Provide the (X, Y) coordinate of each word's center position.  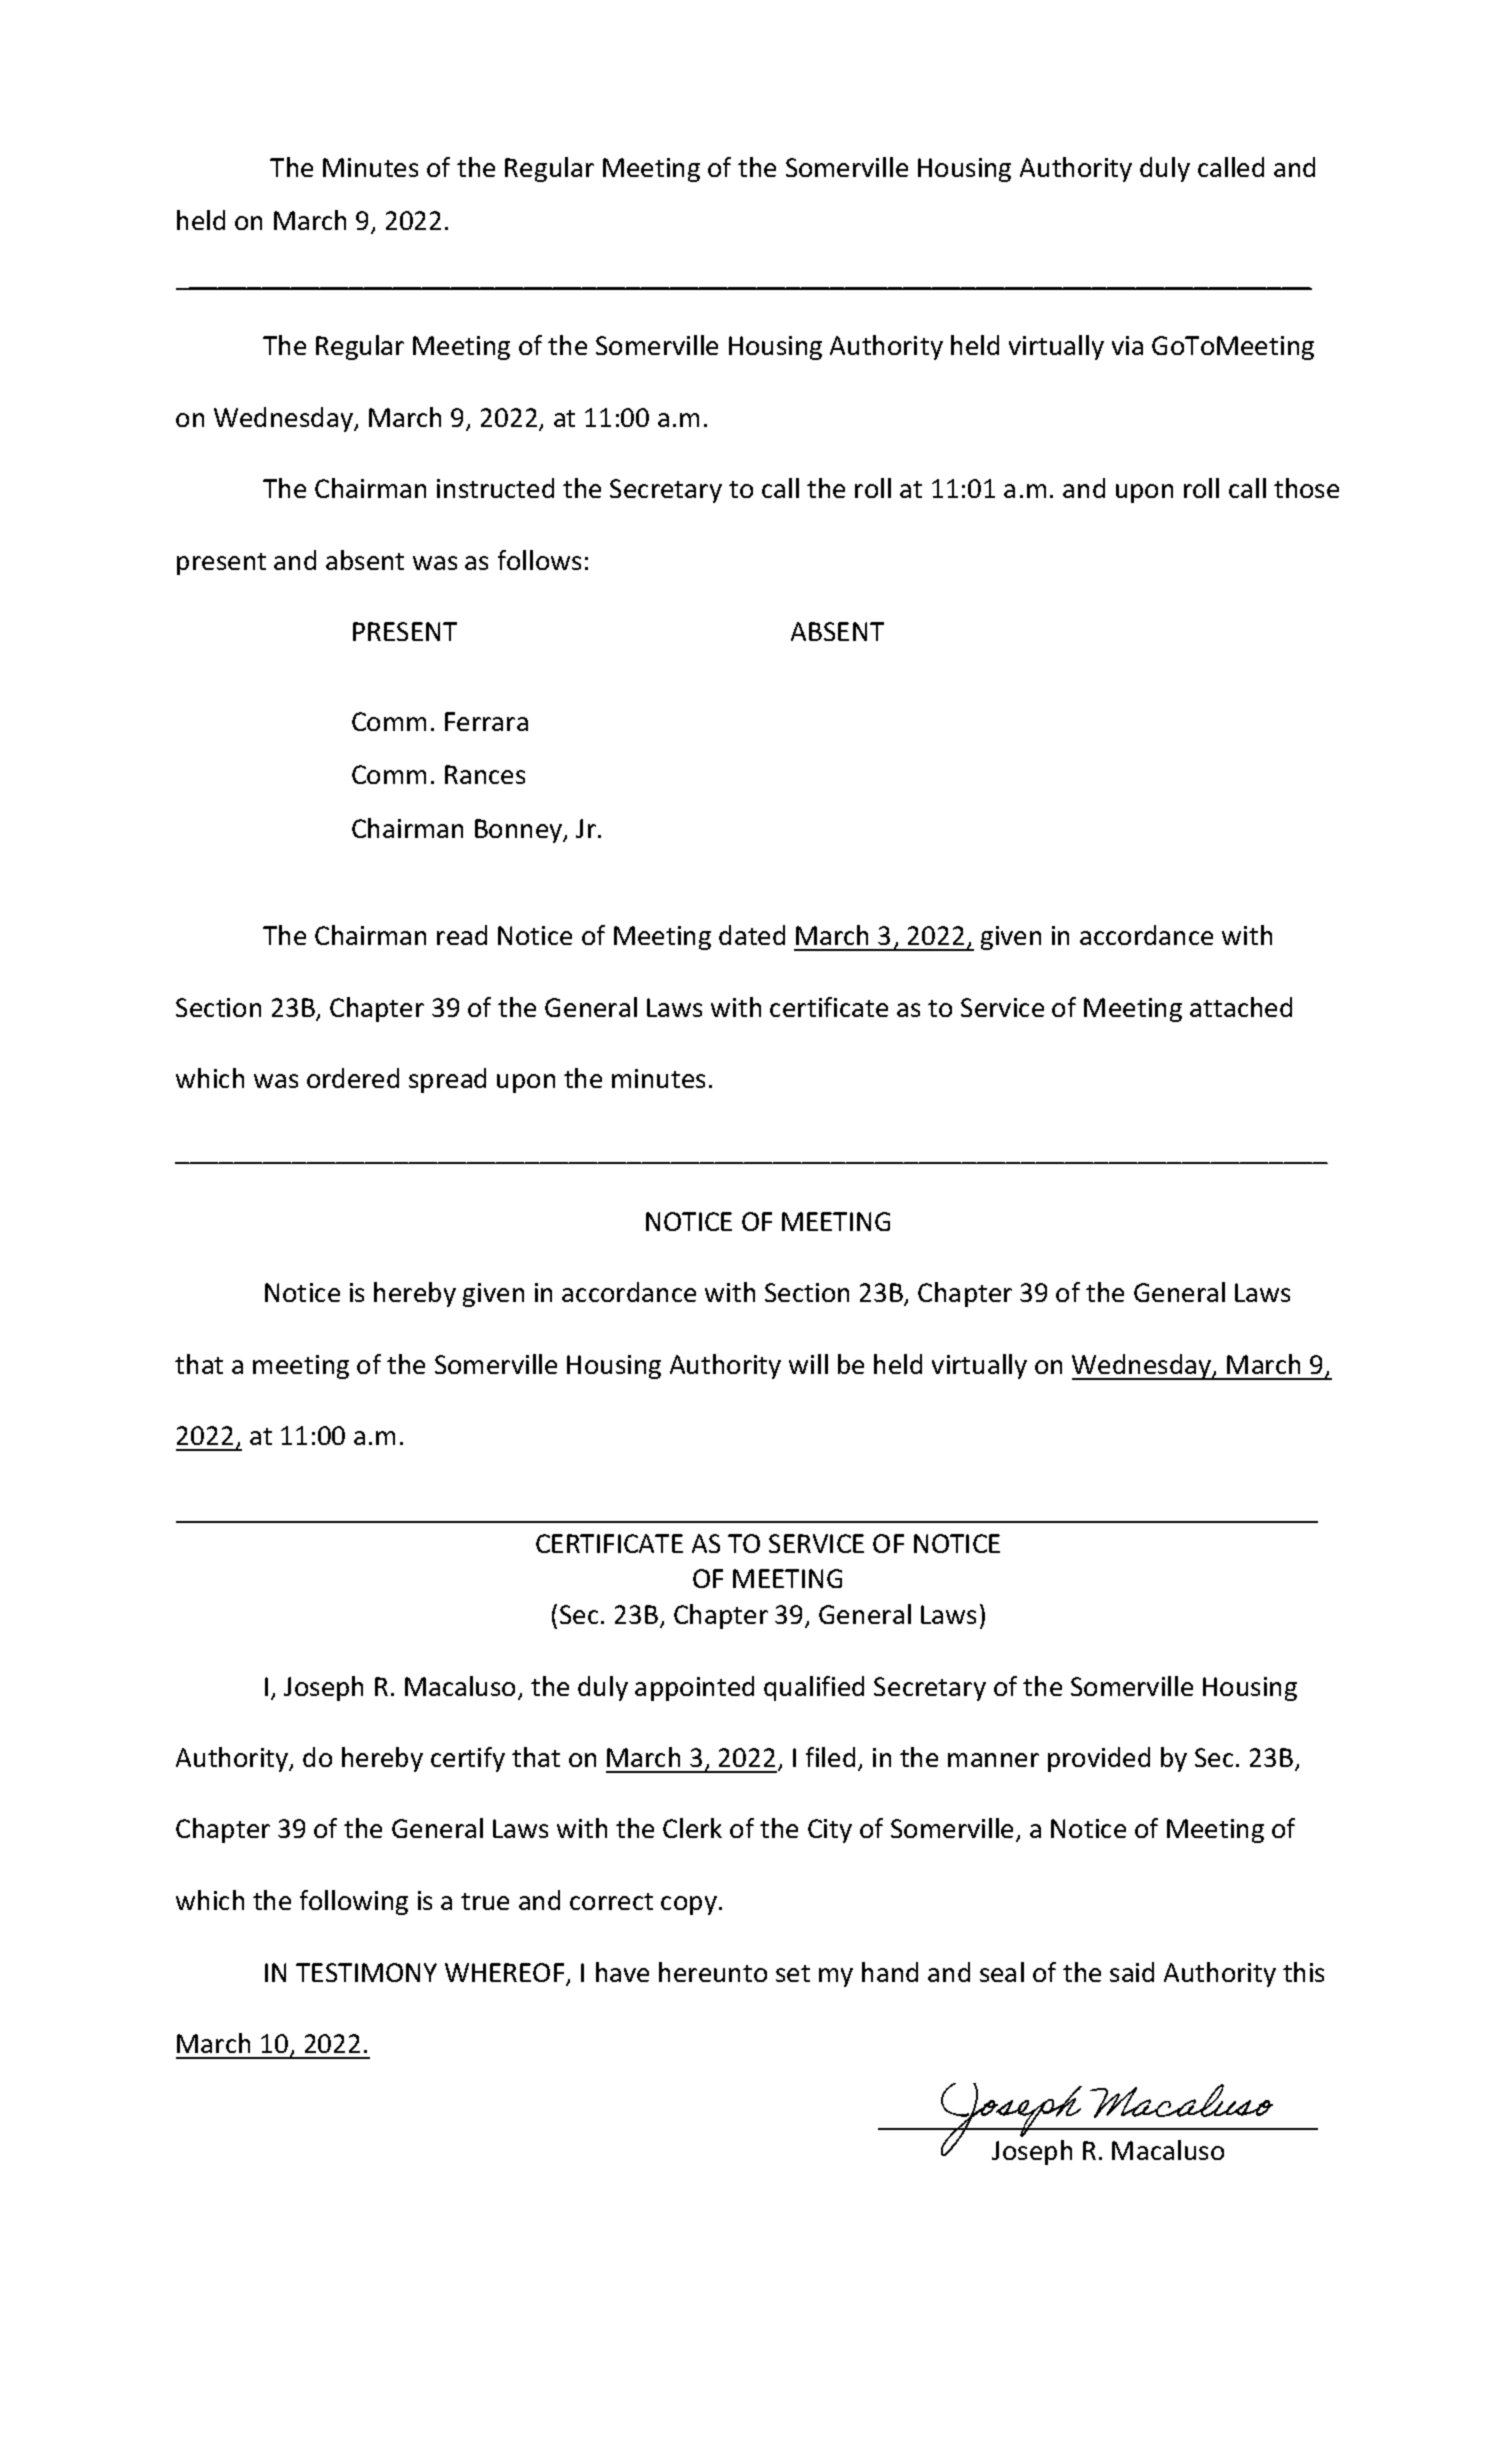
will (808, 1364)
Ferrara (486, 721)
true (485, 1901)
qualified (814, 1688)
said (1132, 1972)
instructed (495, 488)
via (1127, 345)
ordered (353, 1078)
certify (468, 1759)
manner (993, 1760)
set (793, 1973)
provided (1099, 1759)
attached (1241, 1007)
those (1306, 488)
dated (752, 935)
